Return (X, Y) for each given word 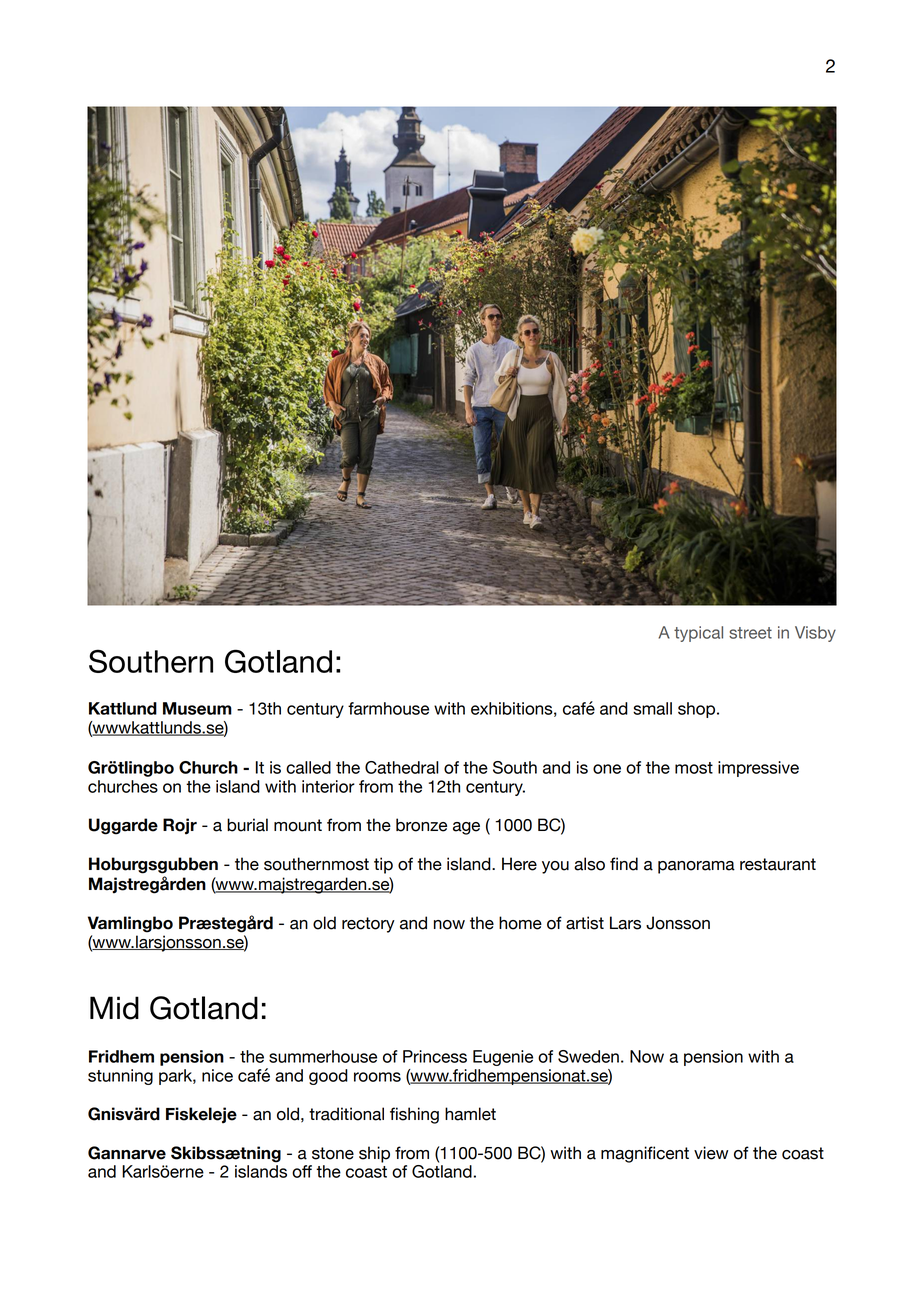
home (520, 923)
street (750, 633)
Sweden (588, 1056)
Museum (197, 708)
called (308, 767)
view (711, 1153)
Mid (114, 1008)
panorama (696, 867)
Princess (435, 1056)
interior (328, 786)
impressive (758, 769)
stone (333, 1153)
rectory (368, 925)
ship (374, 1154)
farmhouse (388, 708)
